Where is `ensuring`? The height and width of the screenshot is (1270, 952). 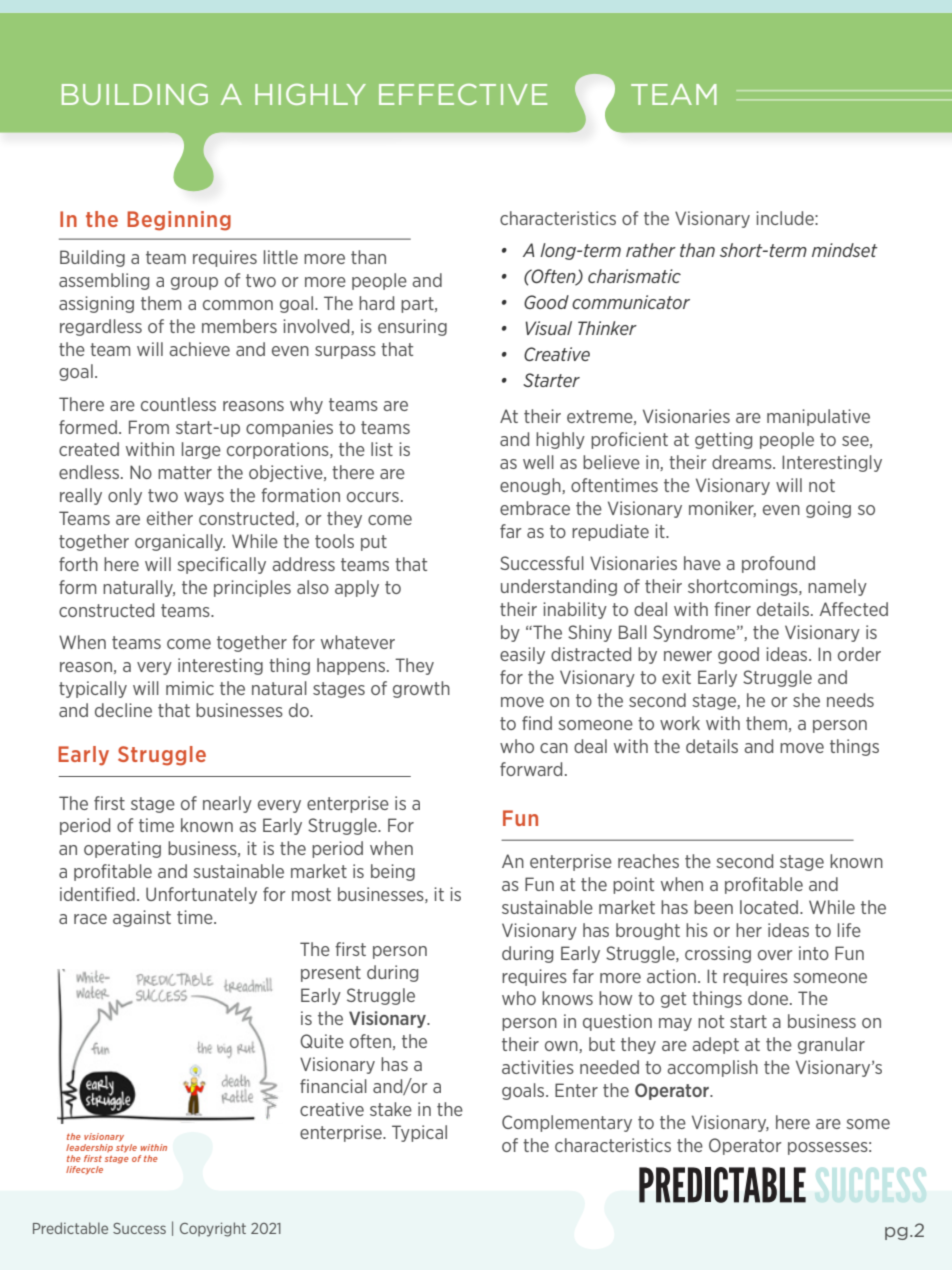 ensuring is located at coordinates (412, 327).
